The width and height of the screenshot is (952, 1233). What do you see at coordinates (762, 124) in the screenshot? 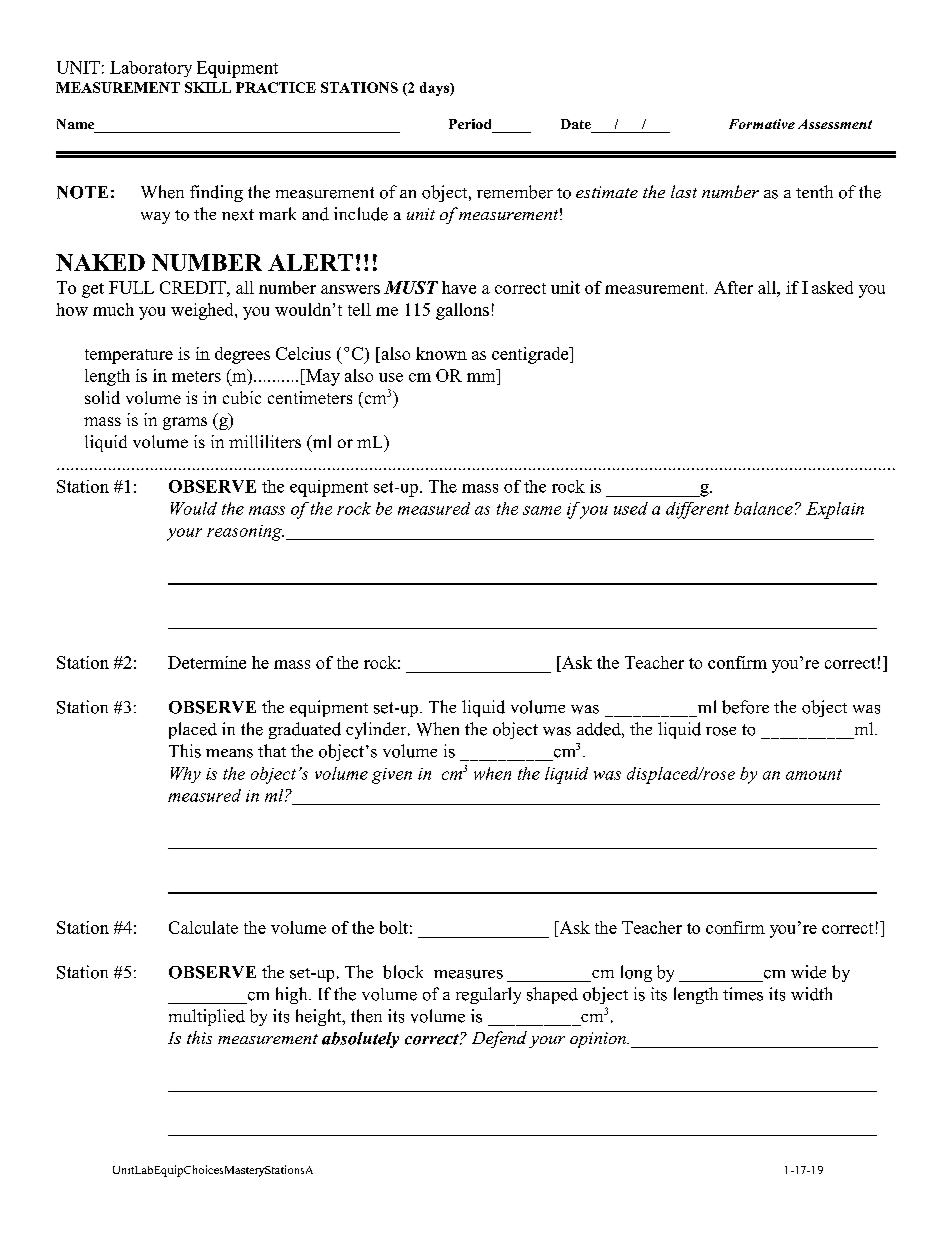
I see `Formative` at bounding box center [762, 124].
